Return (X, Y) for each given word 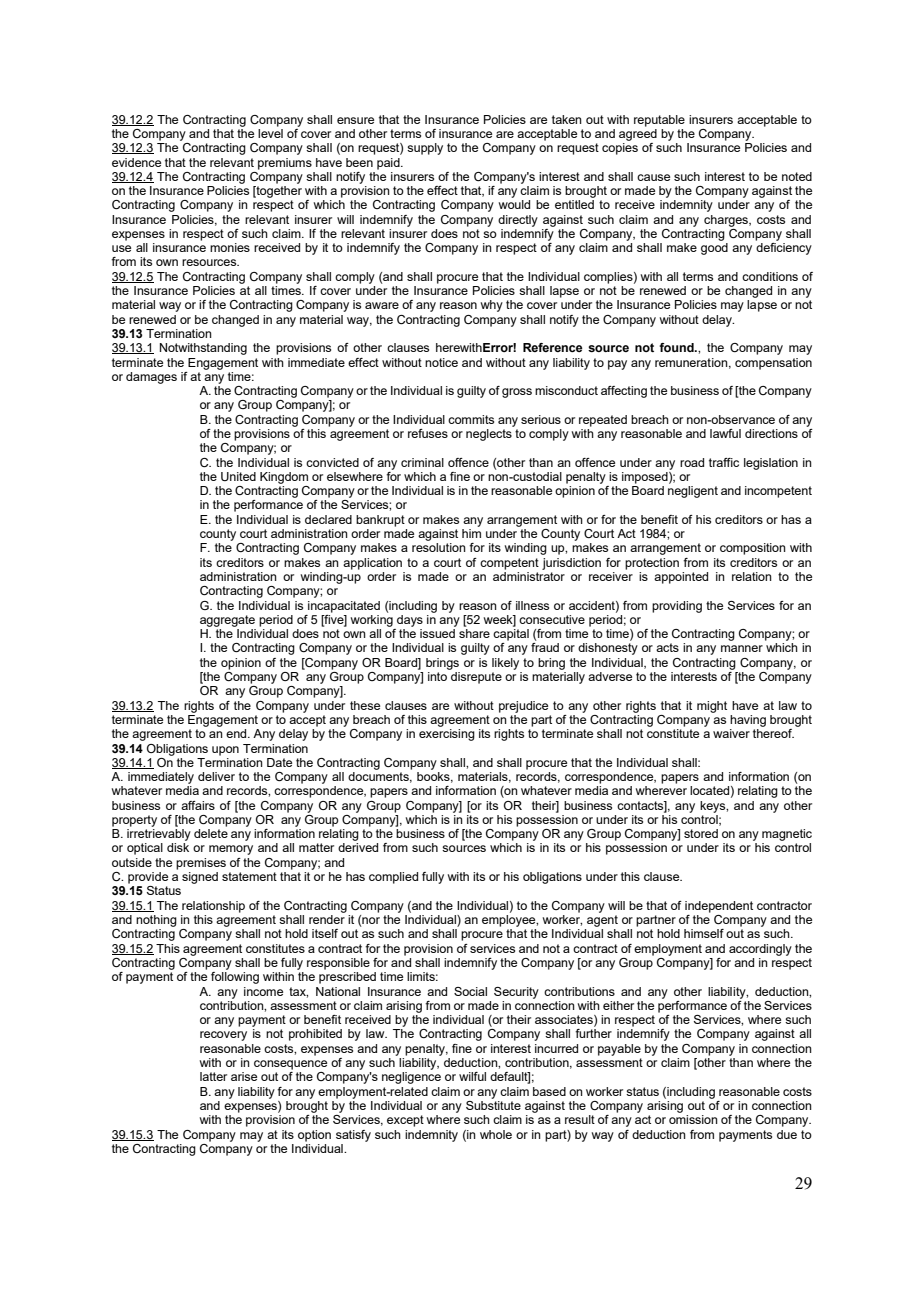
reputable (659, 121)
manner (742, 648)
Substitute (493, 1104)
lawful (725, 433)
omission (693, 1119)
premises (201, 864)
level (270, 132)
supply (425, 149)
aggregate (227, 621)
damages (151, 378)
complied (393, 878)
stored (701, 833)
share (474, 633)
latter (213, 1076)
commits (471, 419)
